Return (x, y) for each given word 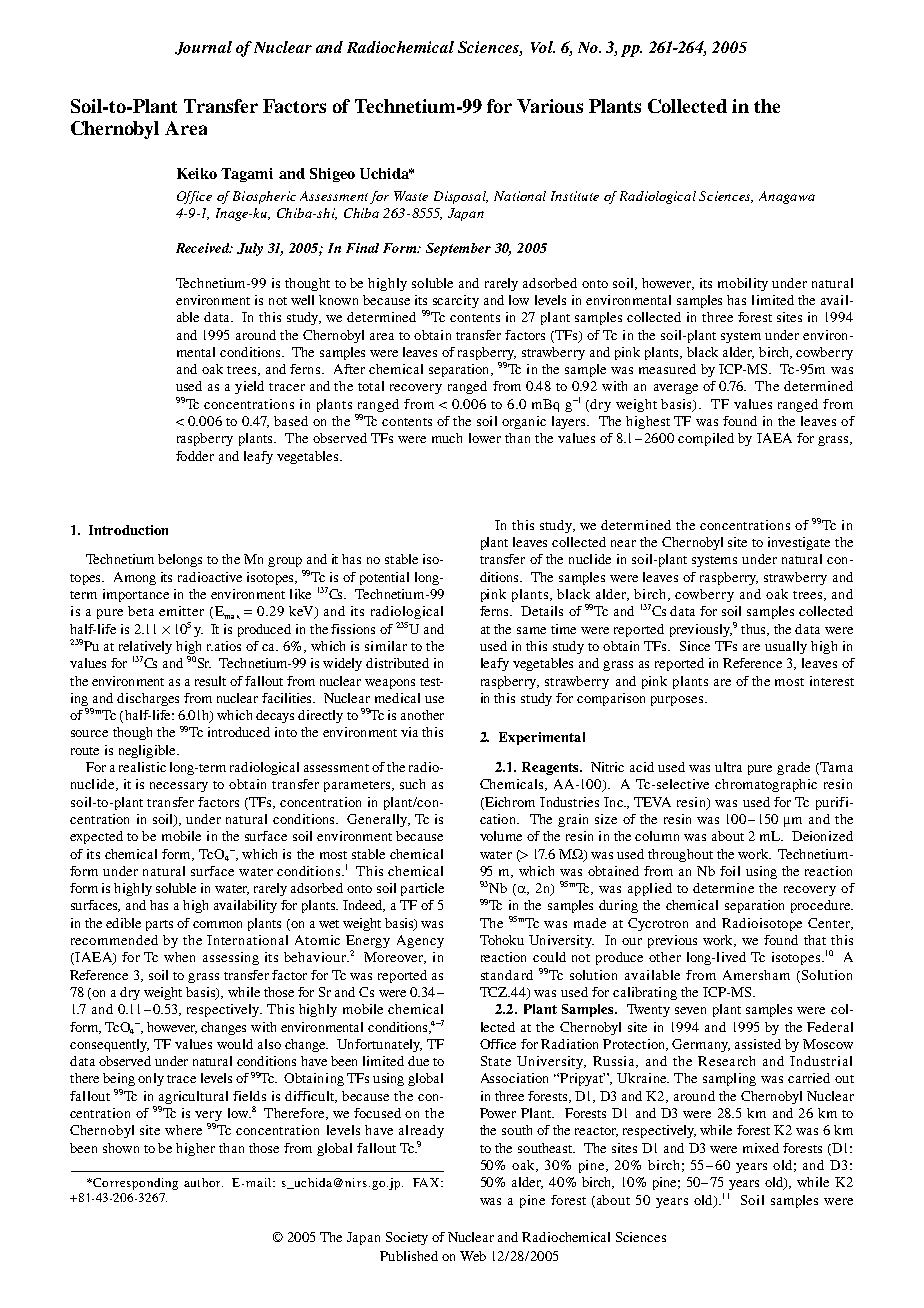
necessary (179, 787)
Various (550, 106)
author (203, 1182)
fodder (195, 456)
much (447, 438)
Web (473, 1256)
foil (730, 871)
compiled (706, 439)
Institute (575, 196)
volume (501, 836)
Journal (203, 48)
